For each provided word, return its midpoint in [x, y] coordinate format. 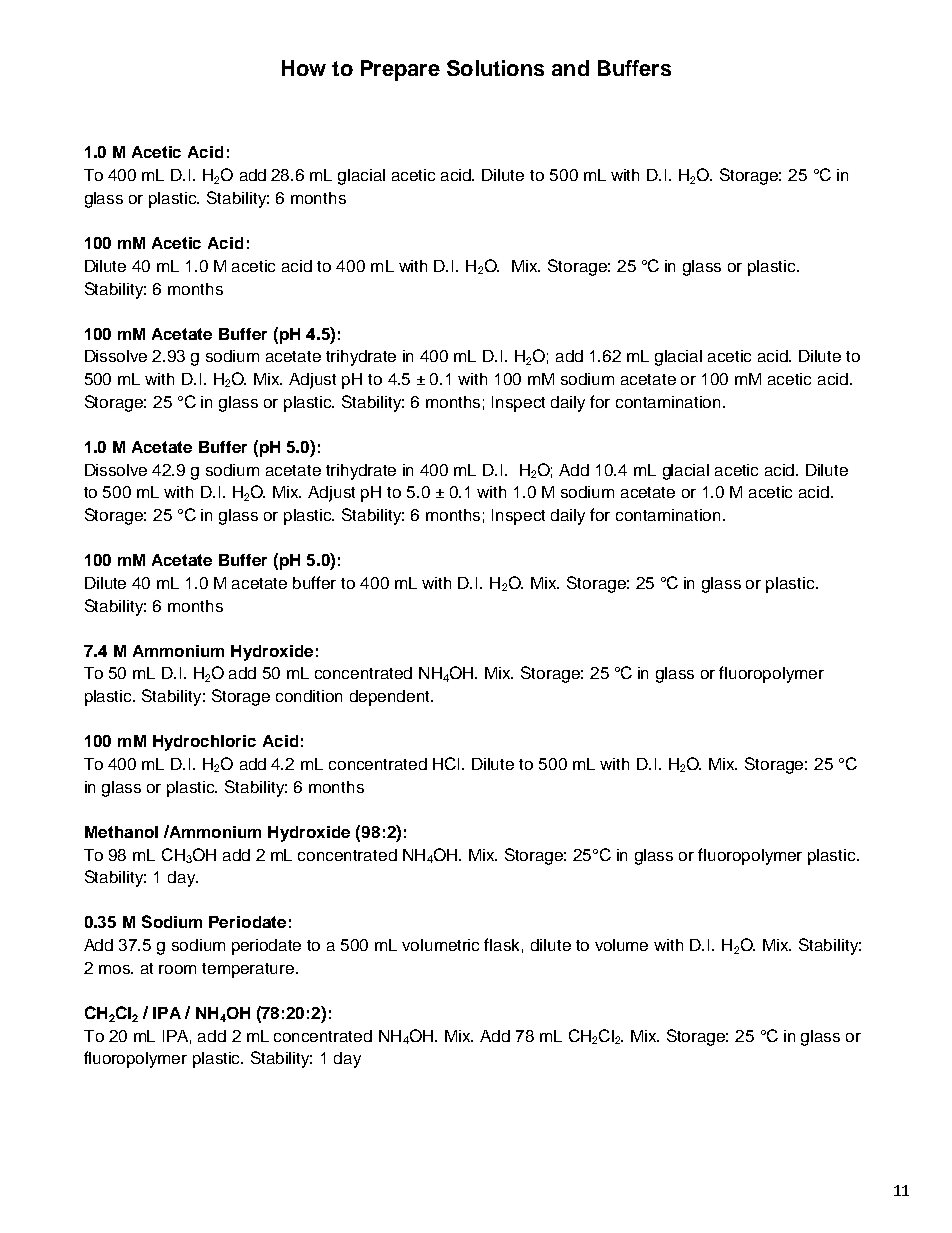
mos [116, 969]
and [570, 68]
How [304, 68]
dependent [391, 698]
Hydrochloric [204, 743]
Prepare [400, 70]
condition [309, 696]
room [177, 969]
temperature [249, 970]
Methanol [121, 832]
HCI [448, 763]
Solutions [495, 68]
